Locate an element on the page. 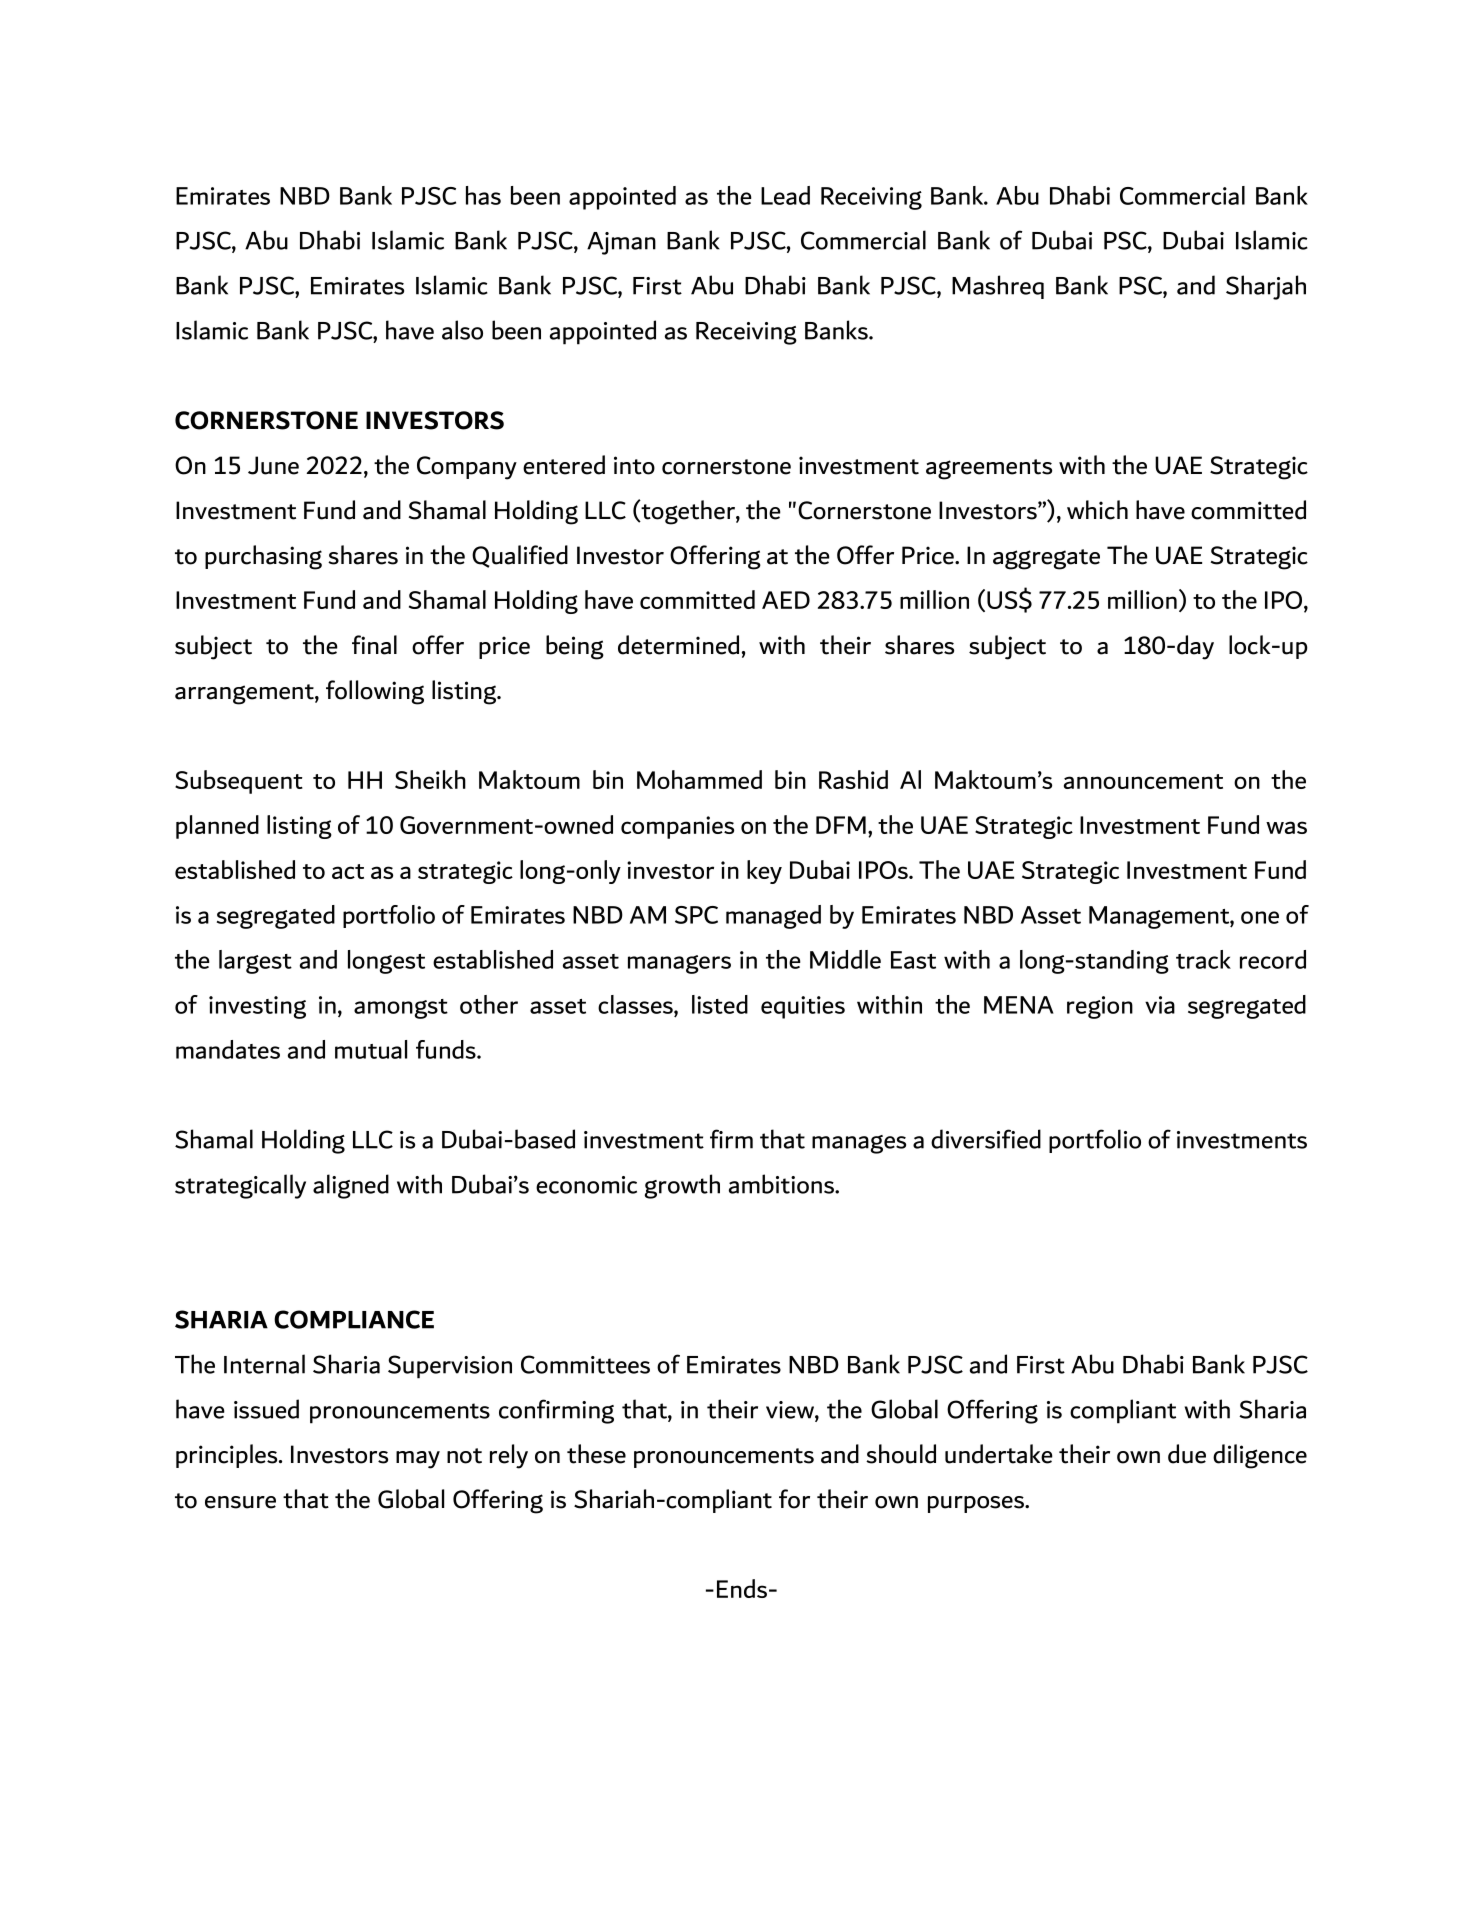 The width and height of the page is (1482, 1917). act is located at coordinates (348, 871).
